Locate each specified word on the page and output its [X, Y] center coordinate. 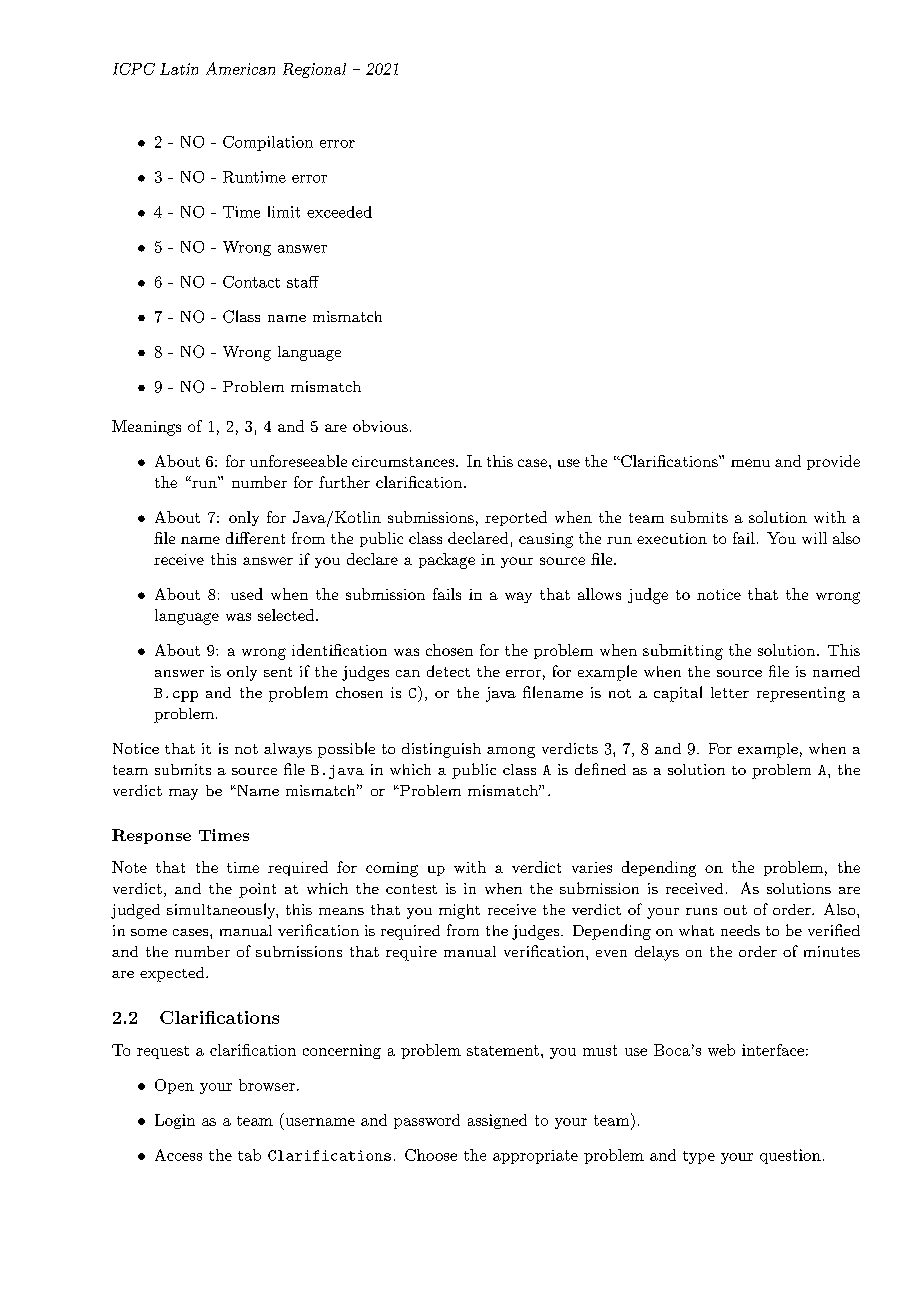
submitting [683, 652]
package [447, 561]
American [240, 68]
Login [175, 1121]
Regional [314, 70]
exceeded [339, 212]
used [247, 594]
